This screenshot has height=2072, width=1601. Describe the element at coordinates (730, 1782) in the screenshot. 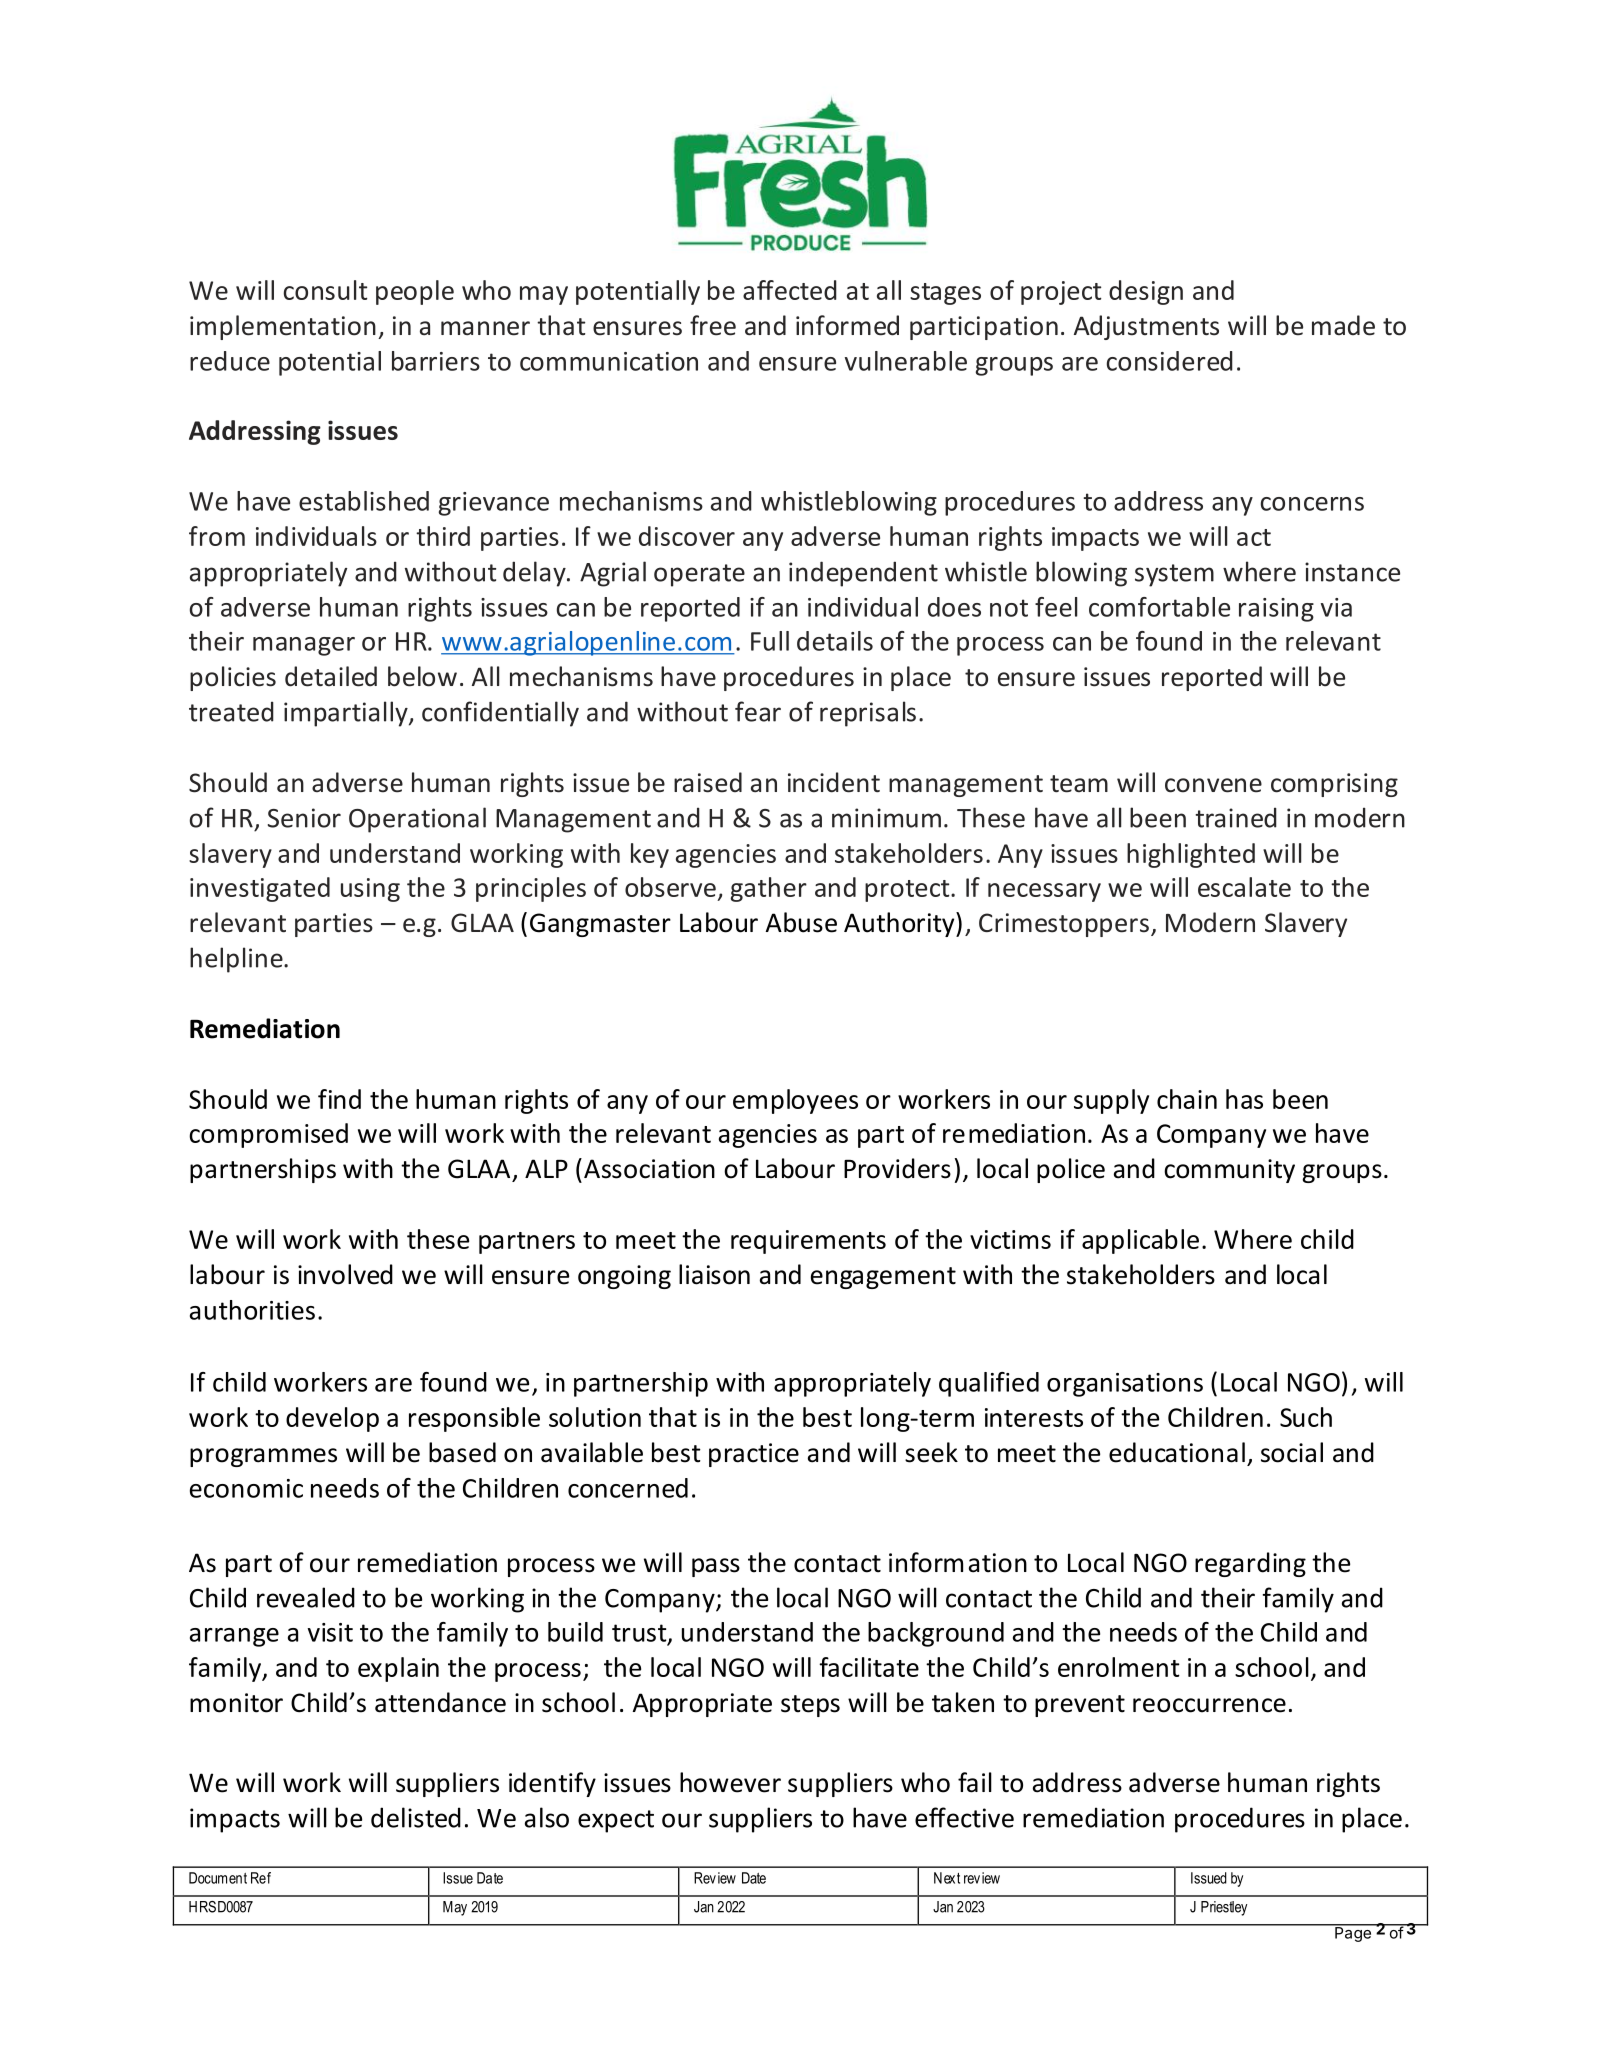

I see `however` at that location.
